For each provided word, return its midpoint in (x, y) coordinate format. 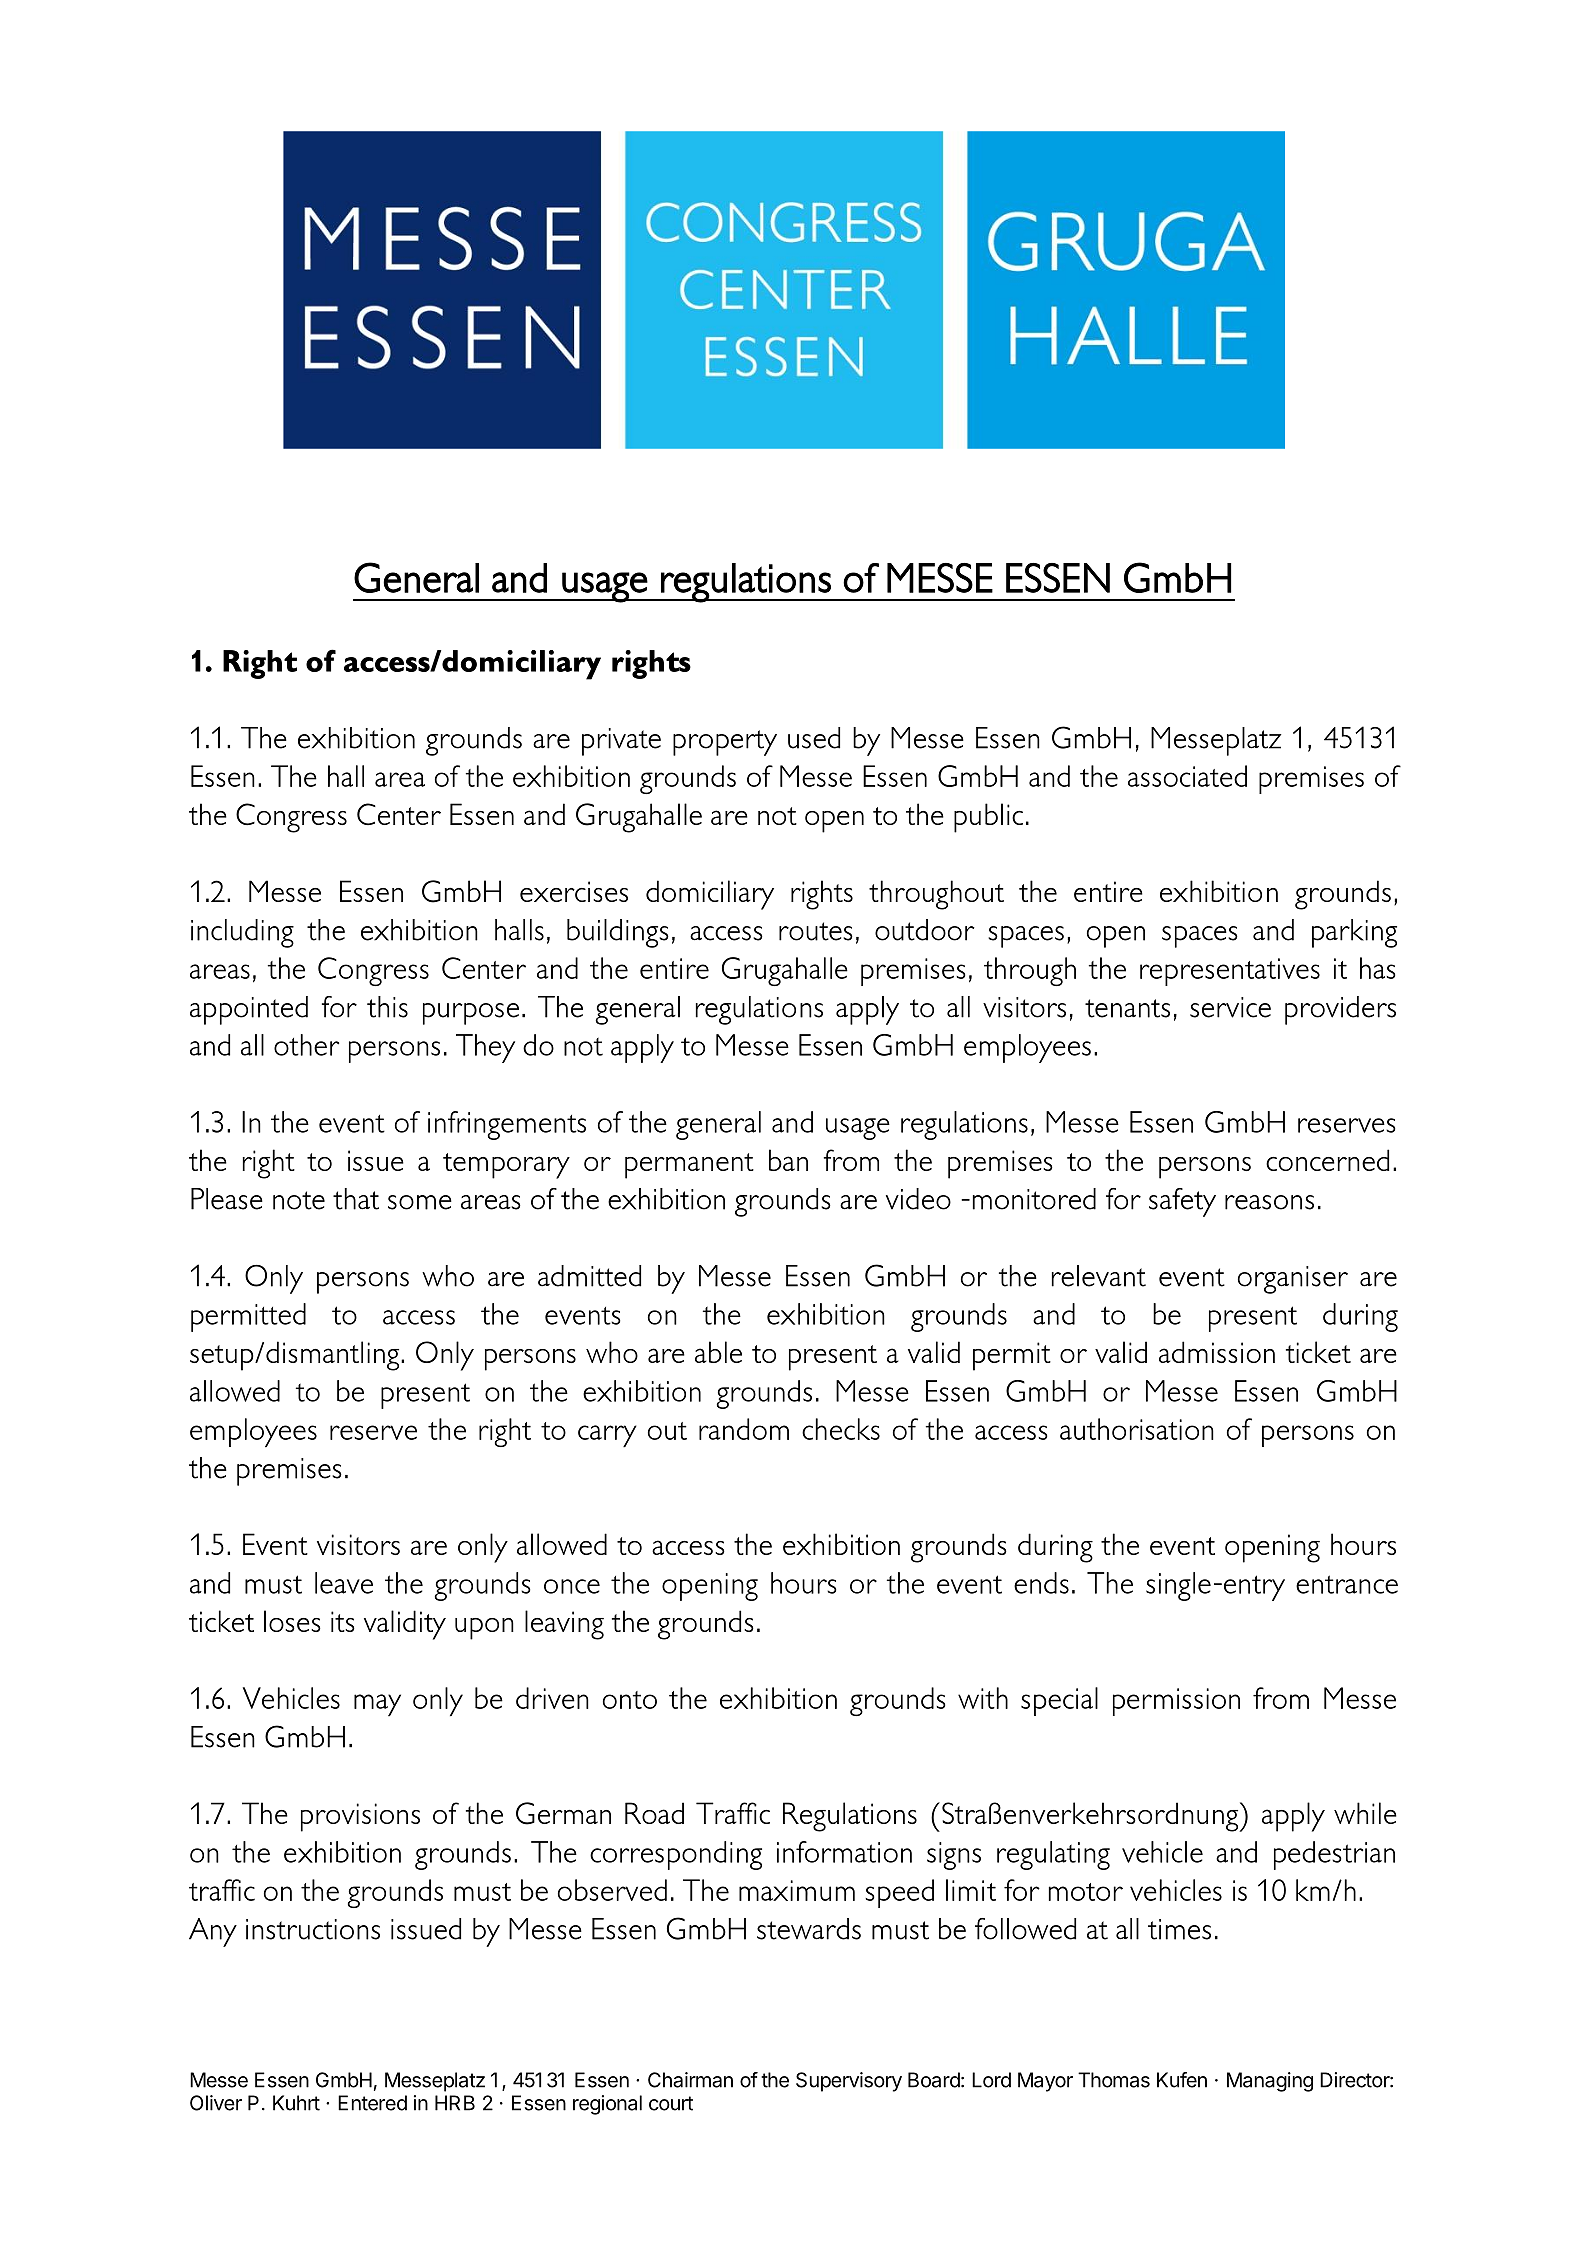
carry (607, 1436)
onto (630, 1700)
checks (841, 1429)
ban (788, 1160)
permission (1176, 1702)
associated (1187, 776)
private (621, 742)
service (1230, 1007)
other (306, 1045)
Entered (372, 2103)
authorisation (1137, 1429)
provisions (360, 1817)
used (814, 738)
